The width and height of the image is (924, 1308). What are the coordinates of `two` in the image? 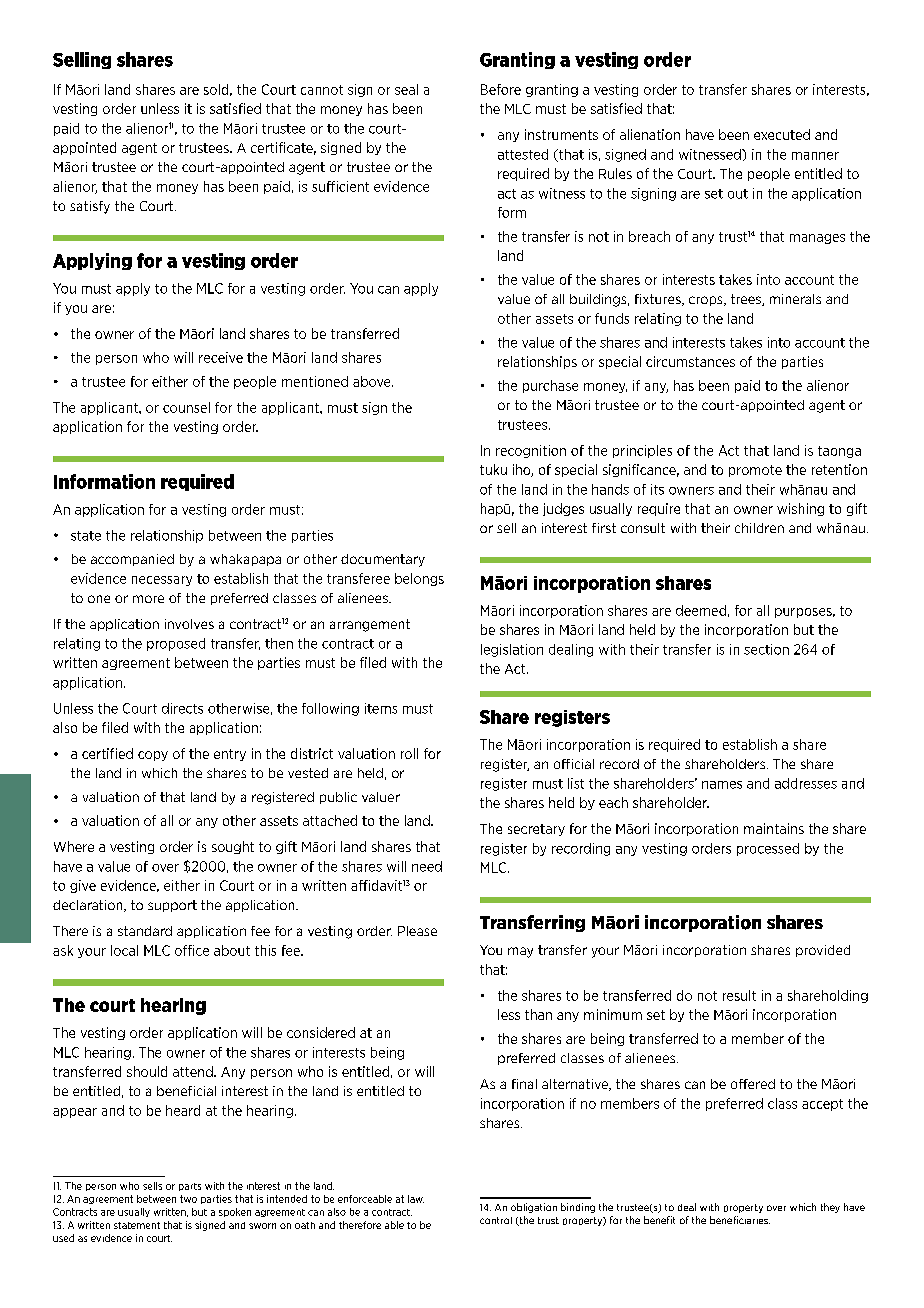 It's located at (188, 1199).
